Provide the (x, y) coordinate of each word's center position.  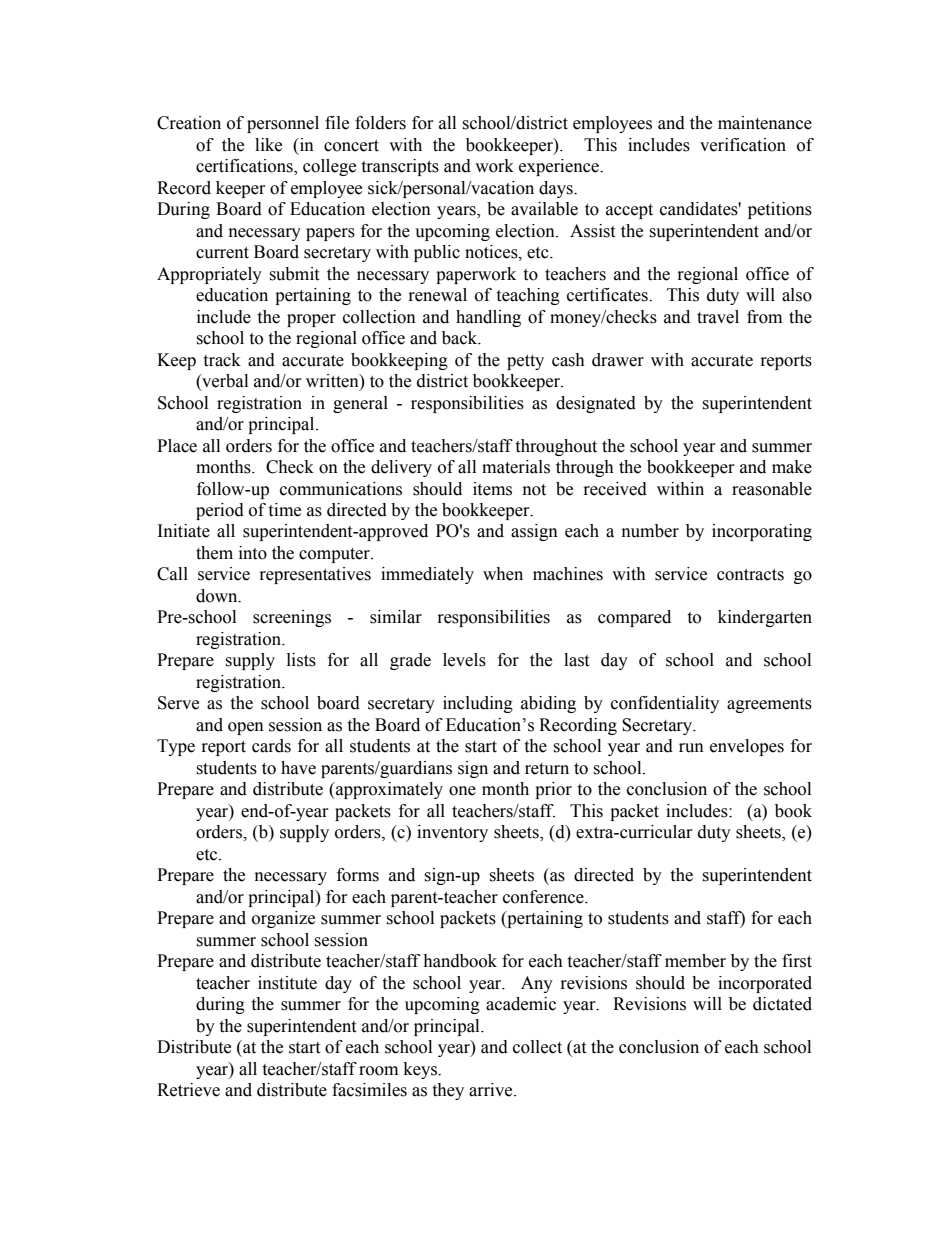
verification (743, 145)
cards (271, 746)
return (547, 769)
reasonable (772, 489)
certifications (245, 167)
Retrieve (188, 1090)
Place (177, 446)
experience (560, 167)
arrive (492, 1090)
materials (516, 467)
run (691, 748)
